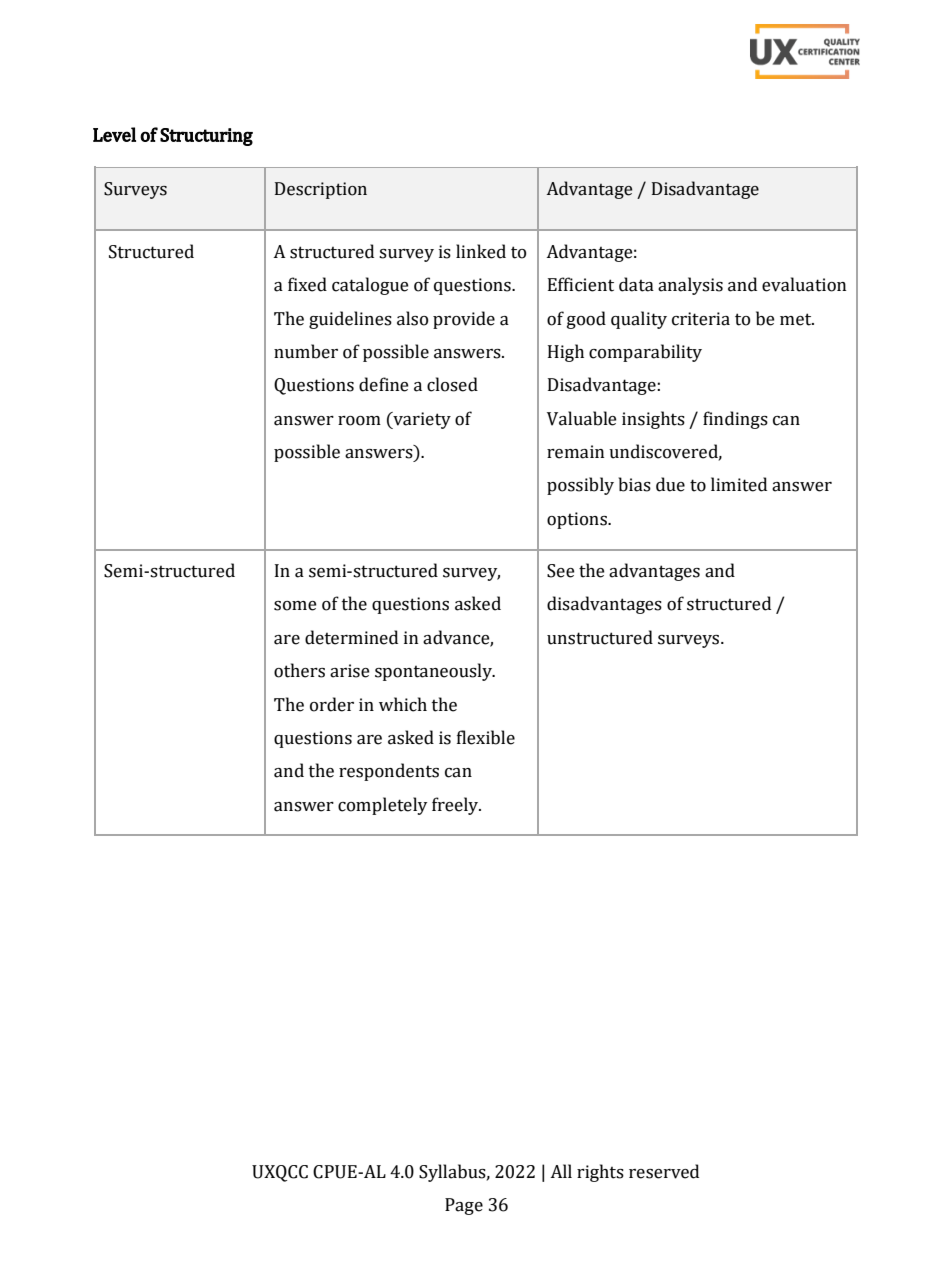  Describe the element at coordinates (299, 670) in the screenshot. I see `others` at that location.
